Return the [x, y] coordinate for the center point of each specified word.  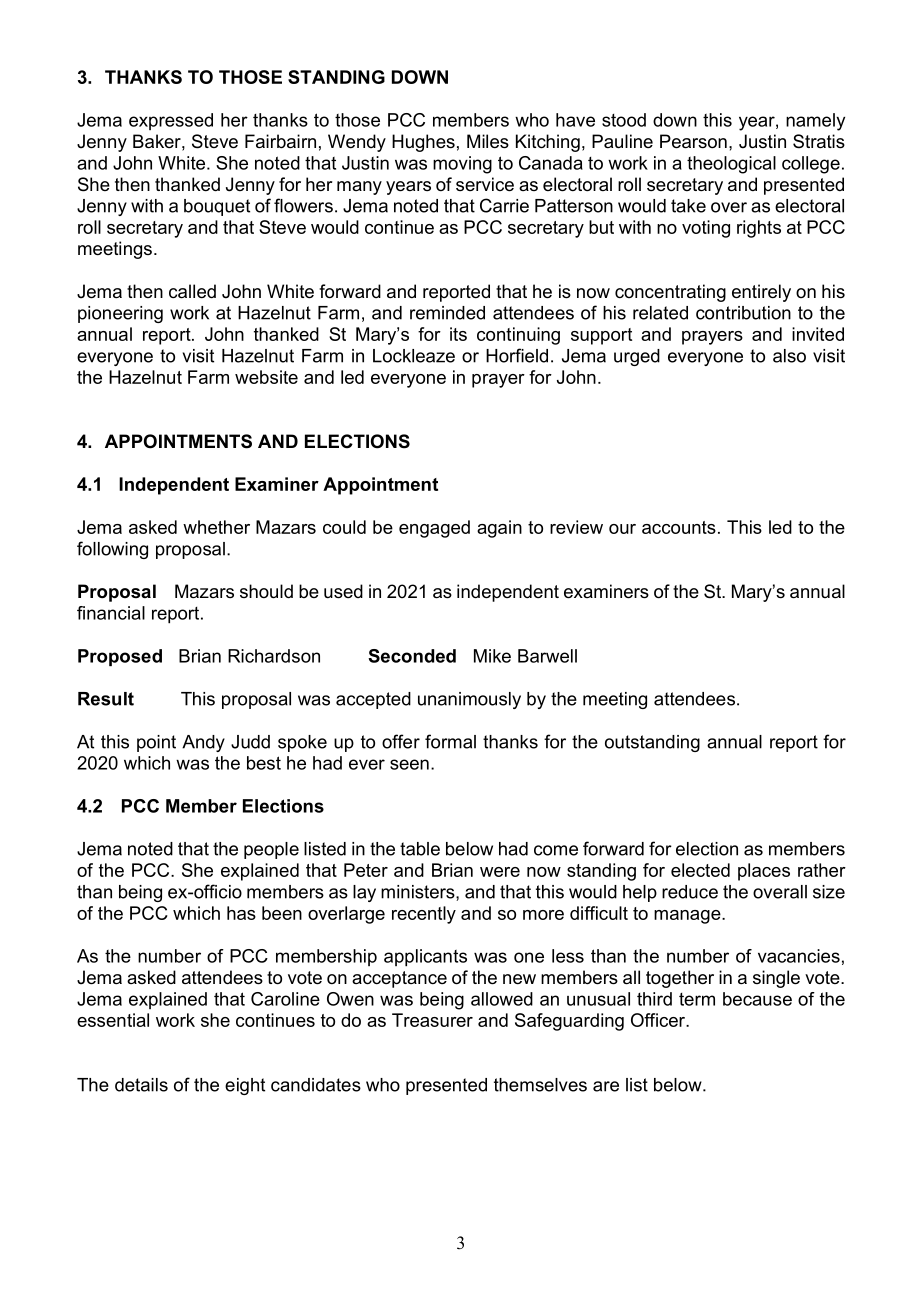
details [141, 1085]
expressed [171, 121]
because [757, 999]
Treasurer [432, 1020]
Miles [488, 141]
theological [731, 165]
